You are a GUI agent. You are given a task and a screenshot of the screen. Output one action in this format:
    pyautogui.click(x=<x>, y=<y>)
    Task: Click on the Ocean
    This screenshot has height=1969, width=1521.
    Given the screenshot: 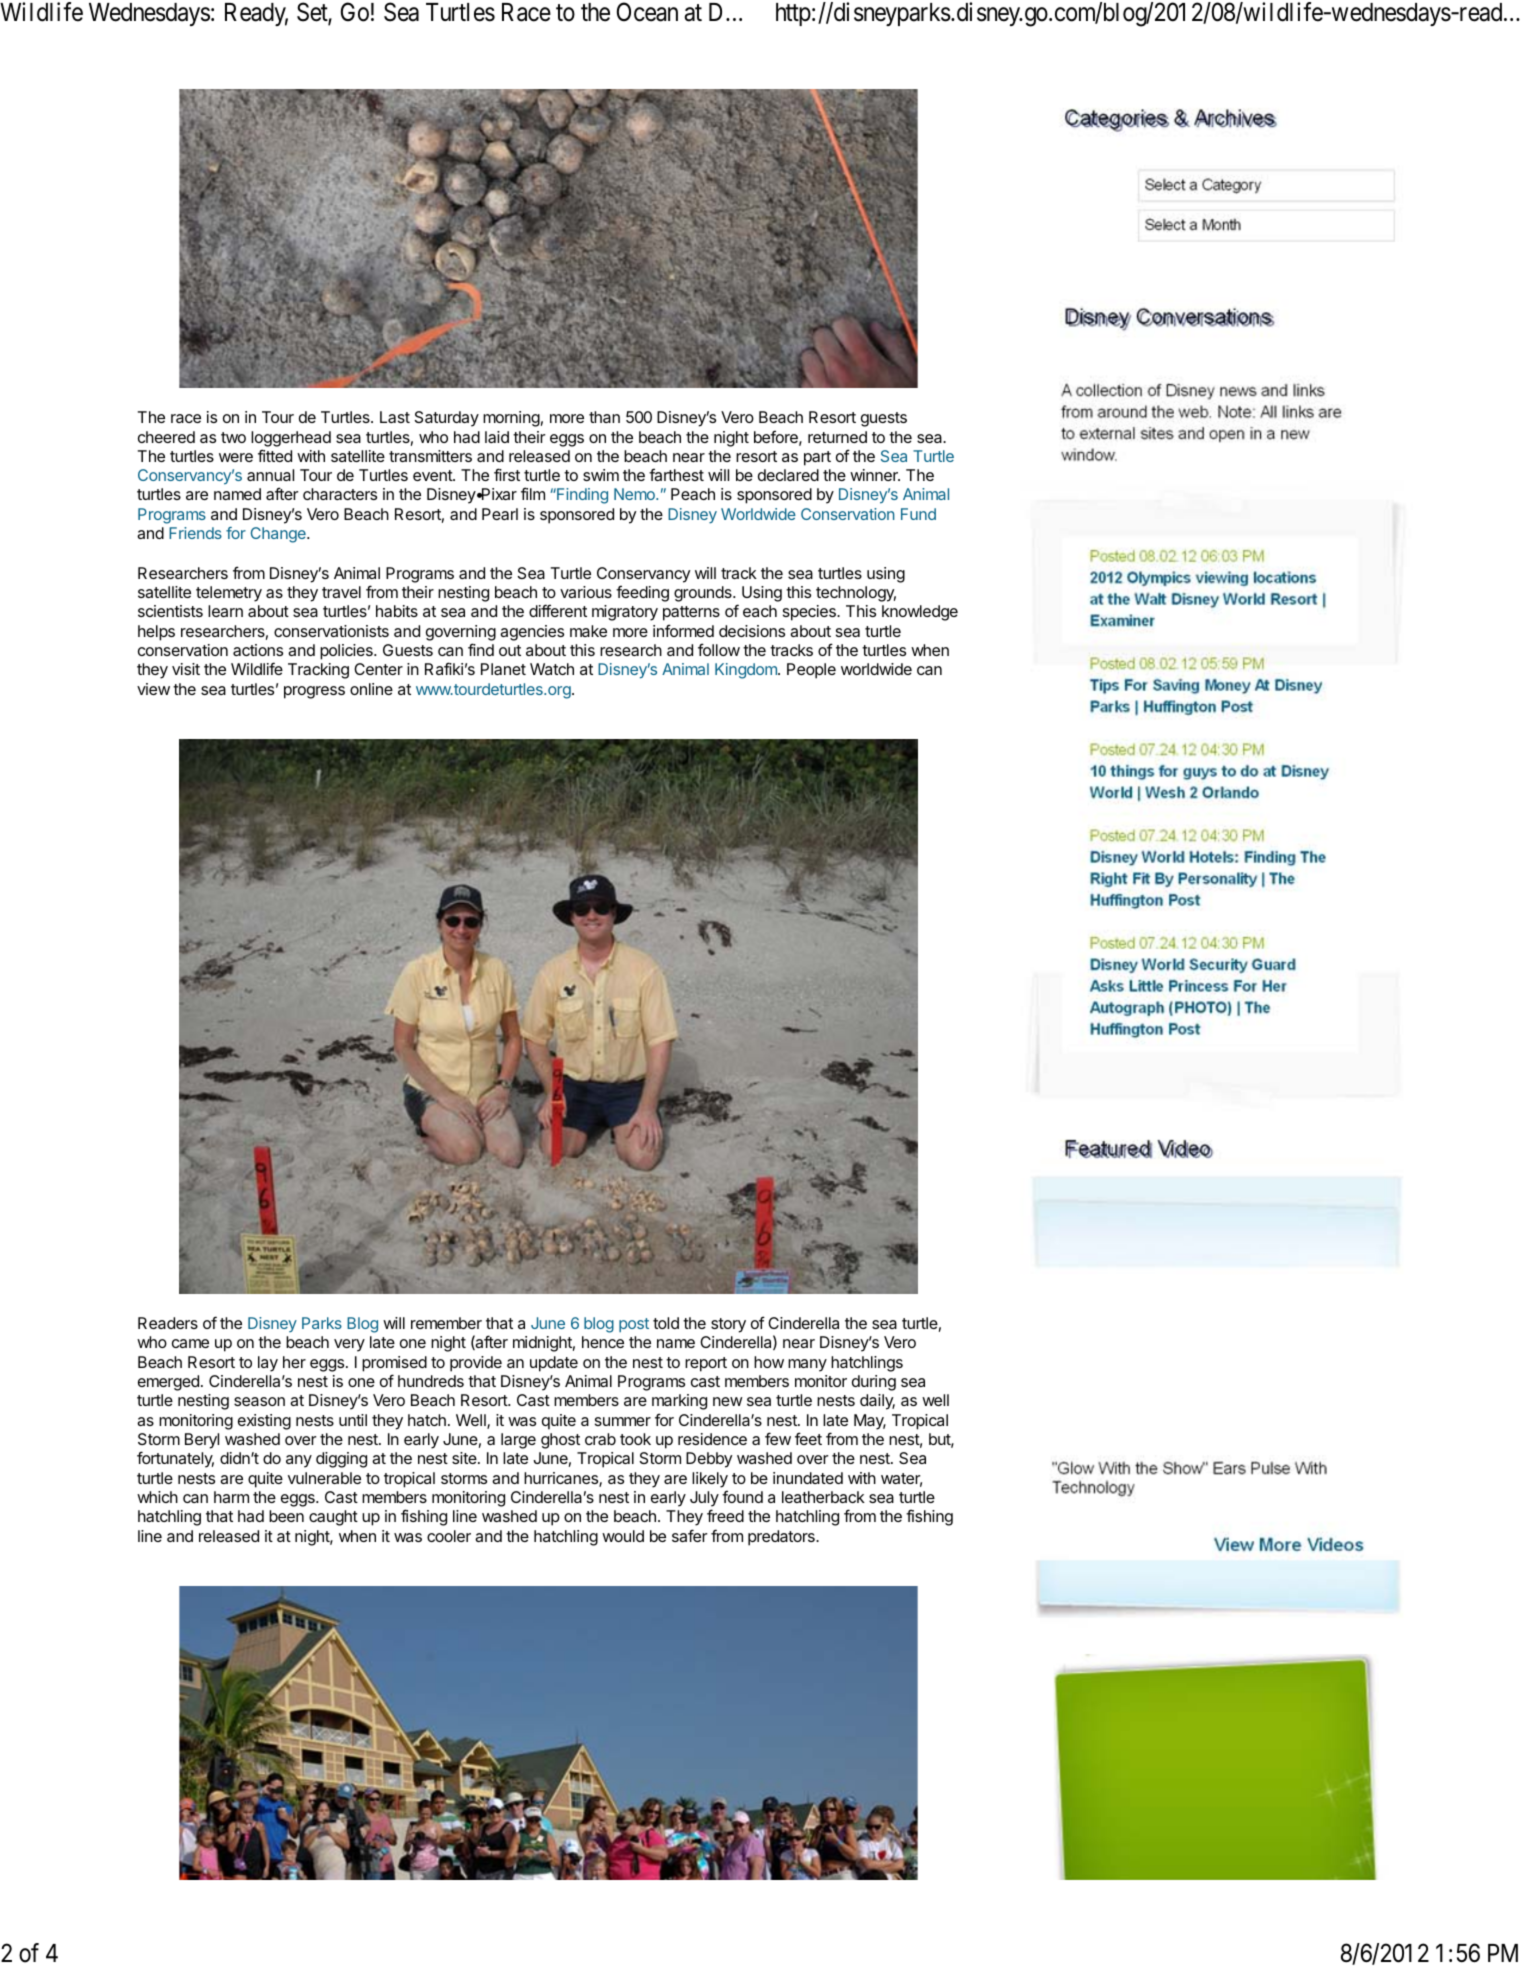 What is the action you would take?
    pyautogui.click(x=647, y=12)
